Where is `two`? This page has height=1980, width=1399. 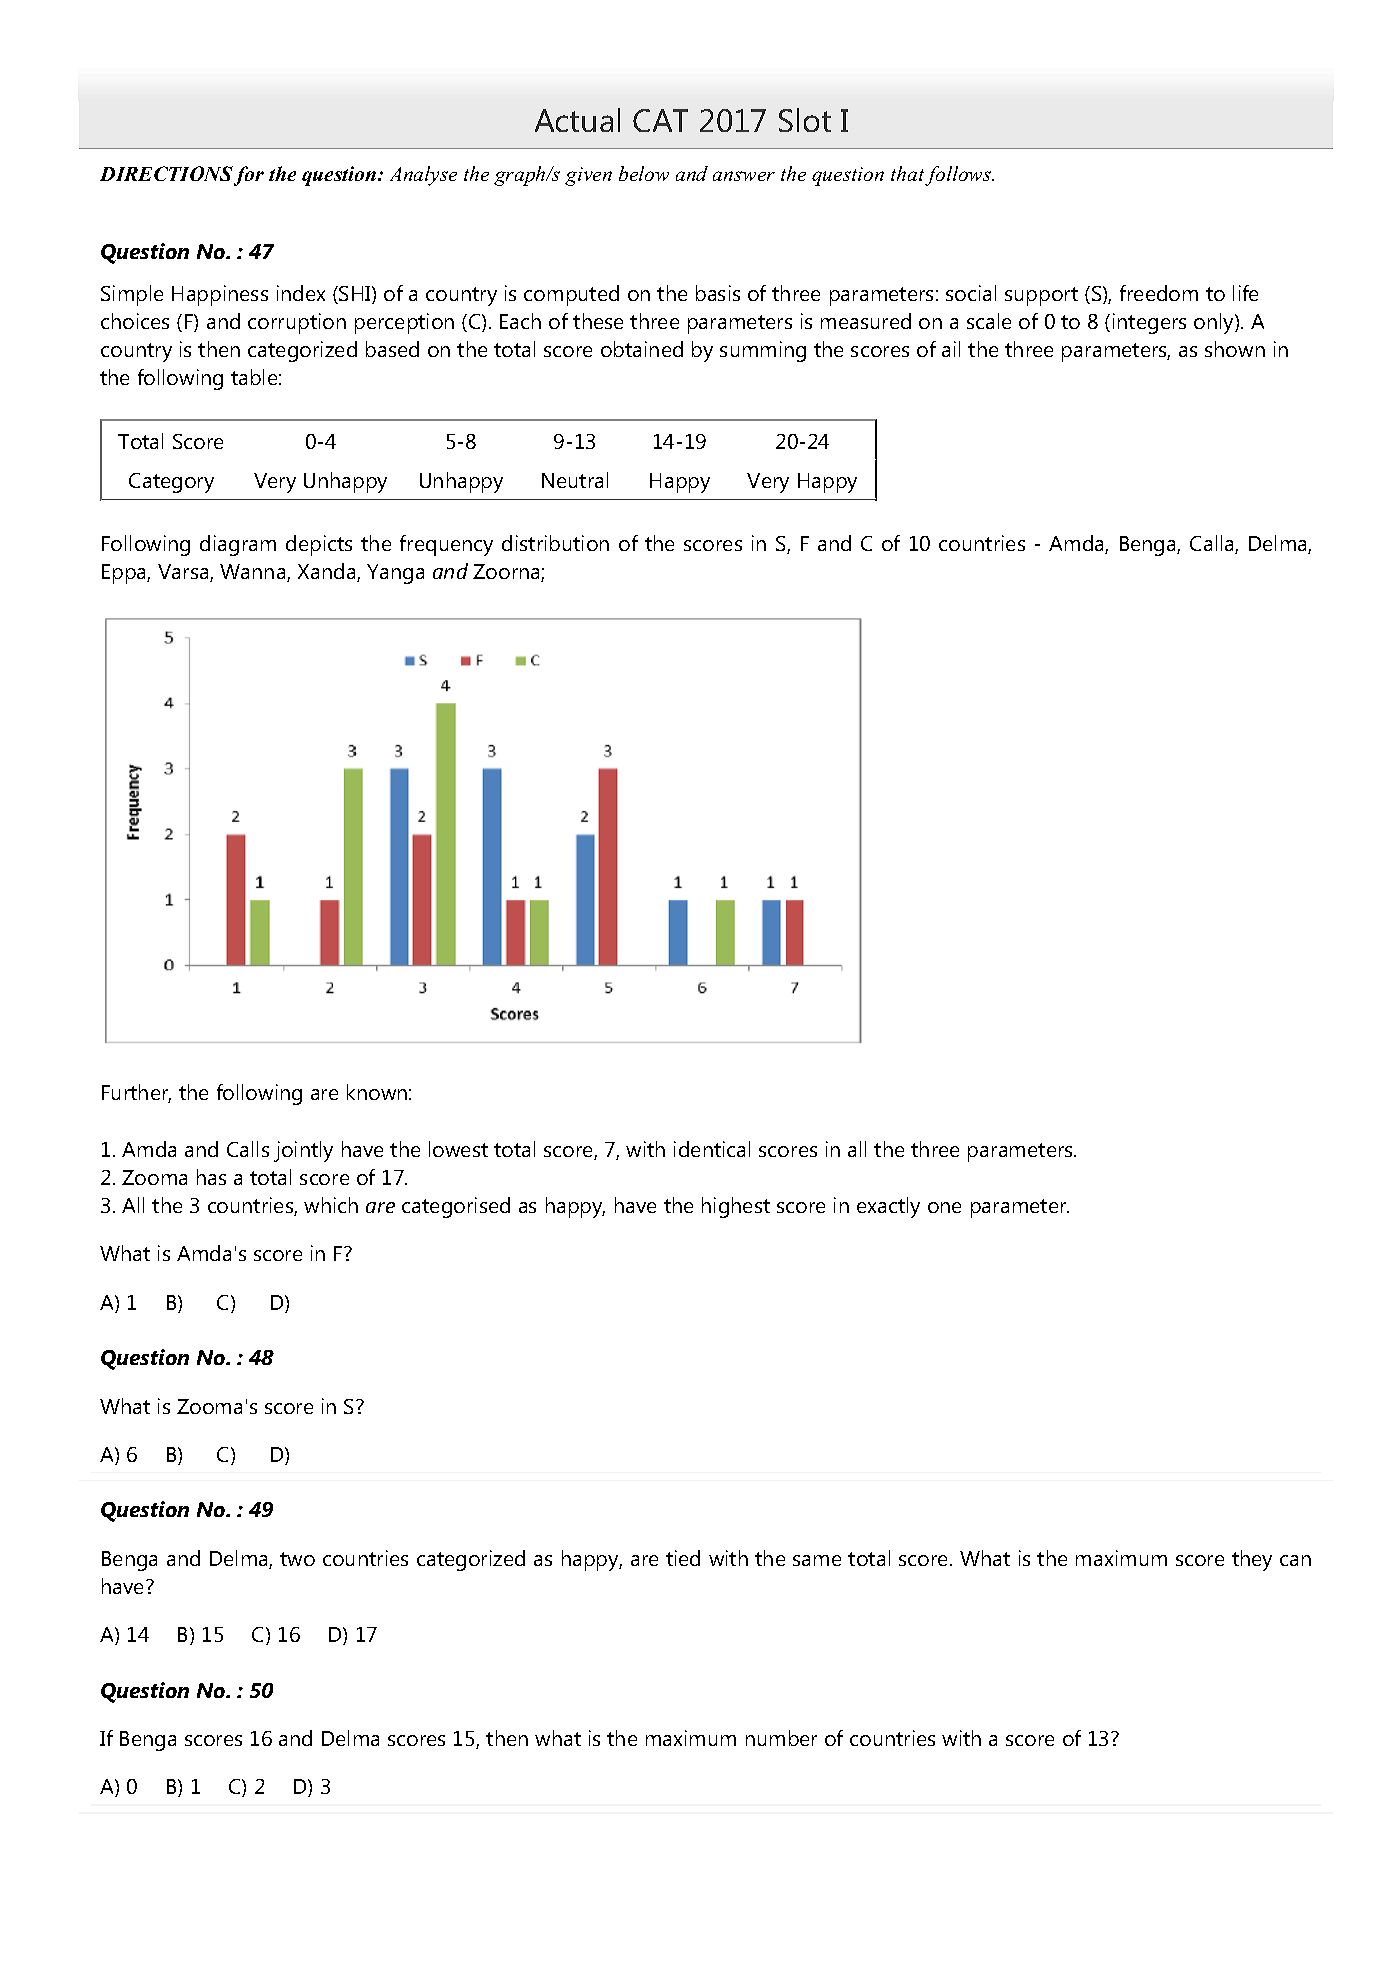
two is located at coordinates (297, 1559).
